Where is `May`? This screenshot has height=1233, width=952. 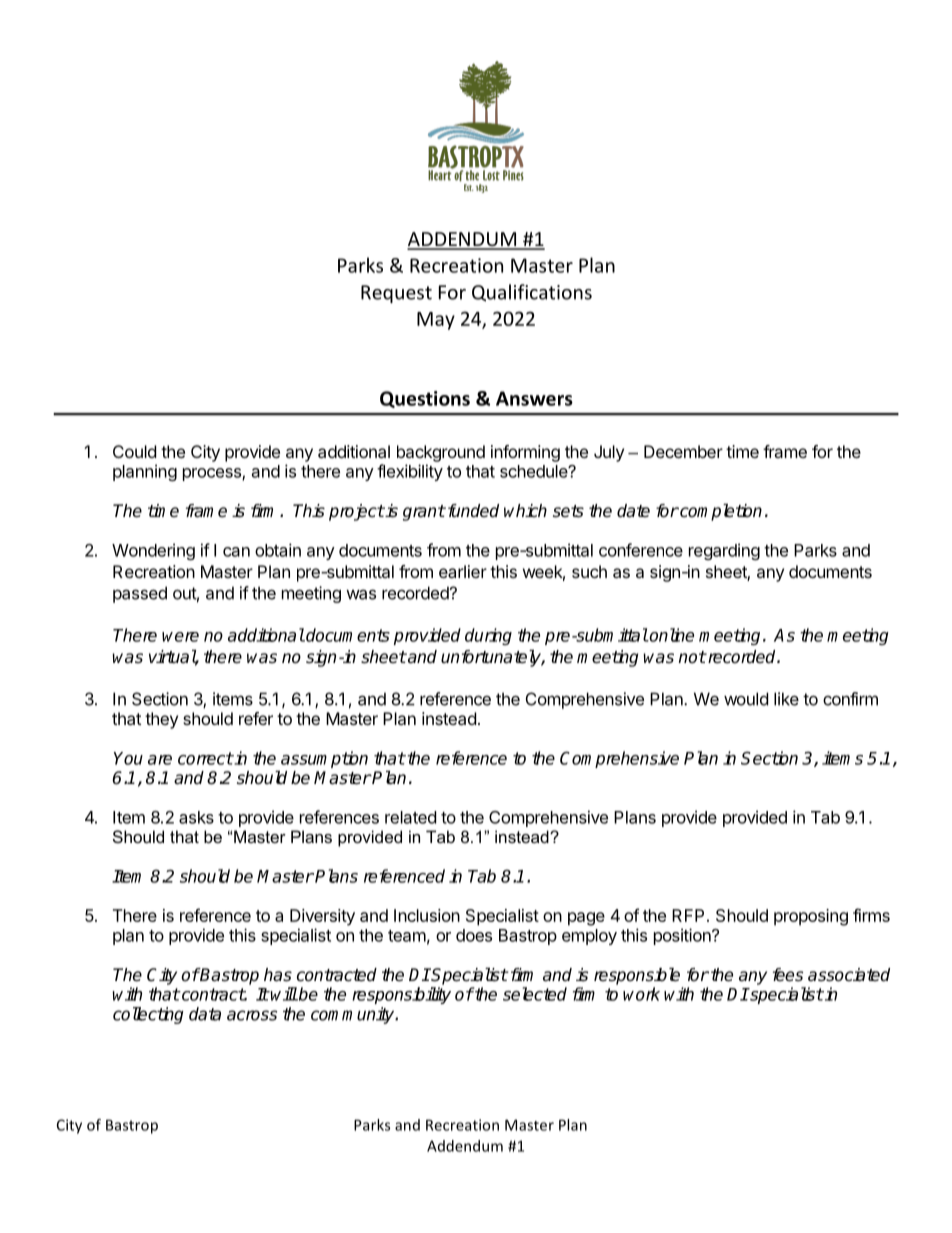
May is located at coordinates (436, 321).
